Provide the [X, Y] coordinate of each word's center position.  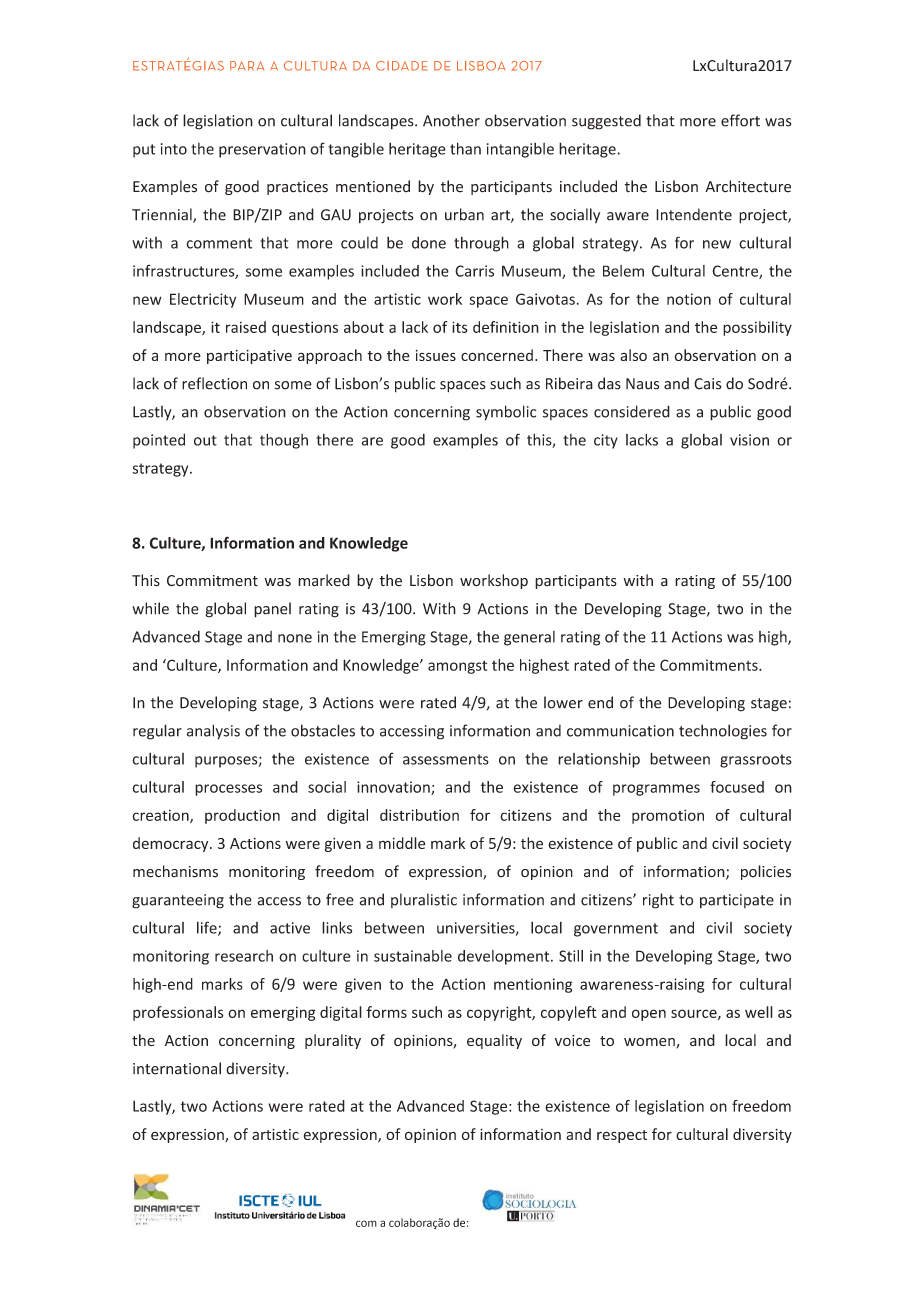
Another [451, 120]
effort [740, 120]
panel [272, 610]
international [177, 1068]
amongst [457, 667]
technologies [723, 732]
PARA [247, 66]
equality [494, 1041]
